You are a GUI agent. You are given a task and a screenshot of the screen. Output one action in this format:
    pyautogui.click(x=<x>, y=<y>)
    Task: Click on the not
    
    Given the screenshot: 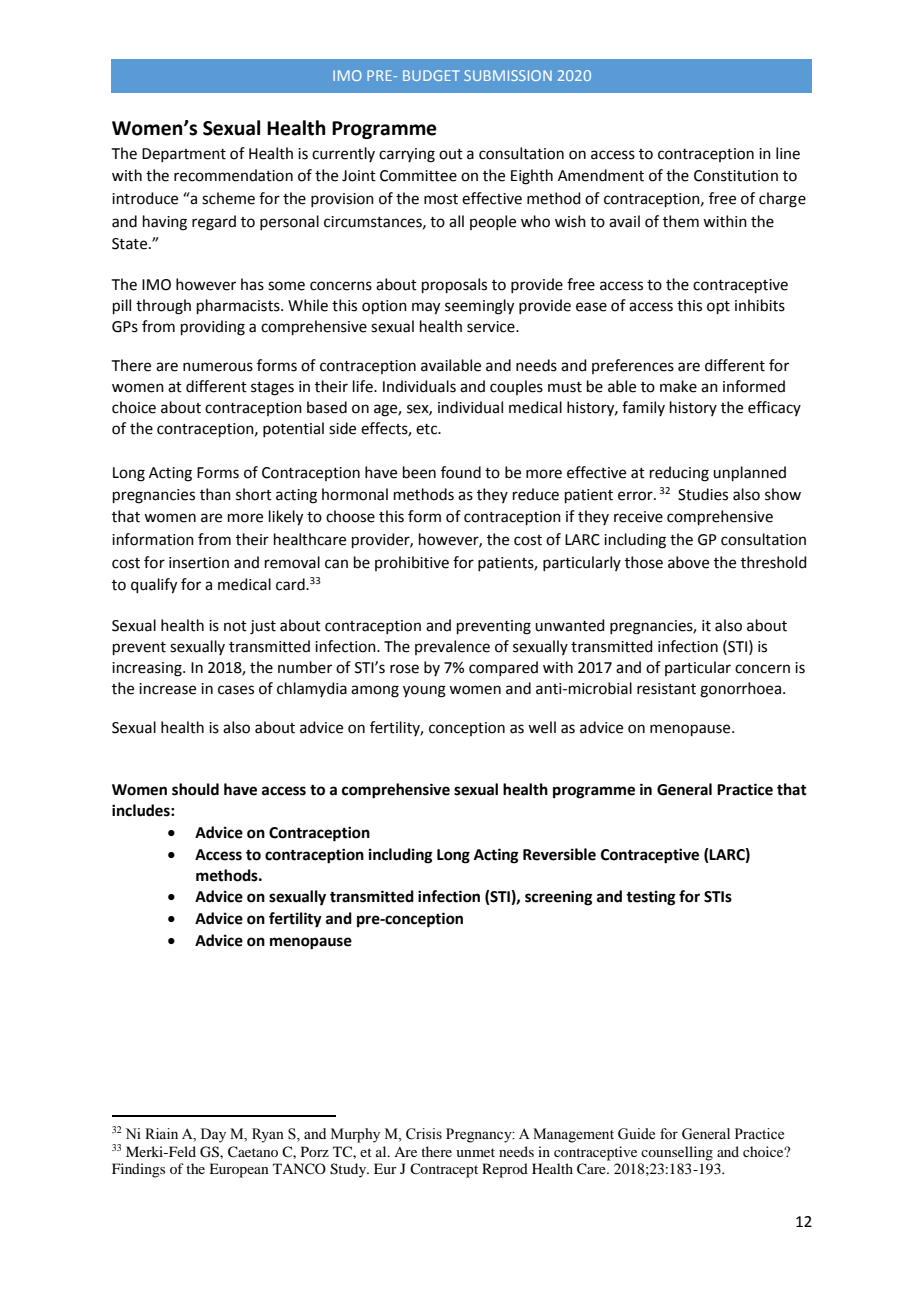 What is the action you would take?
    pyautogui.click(x=235, y=626)
